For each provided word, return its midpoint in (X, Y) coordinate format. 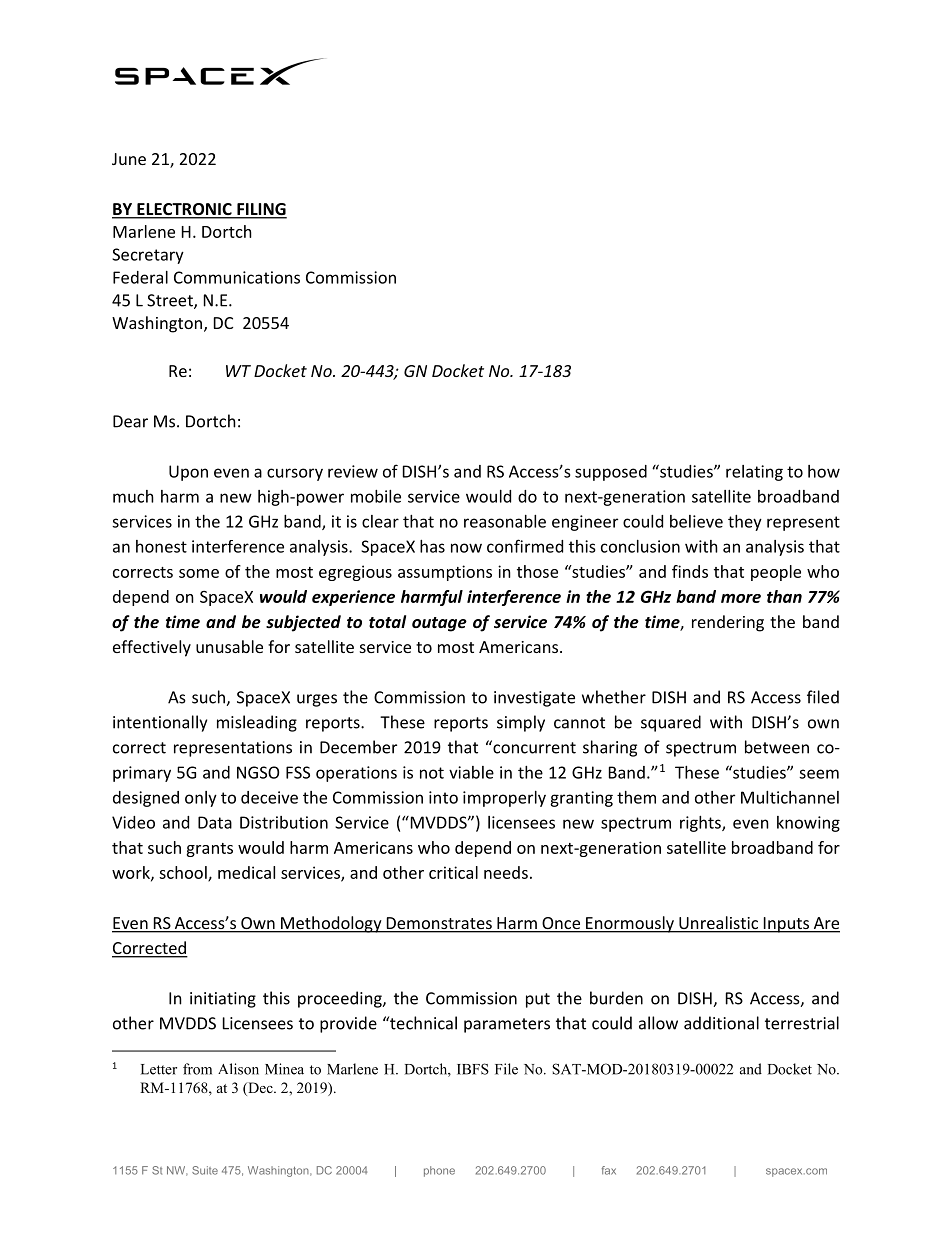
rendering (728, 623)
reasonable (505, 521)
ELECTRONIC (184, 210)
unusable (229, 646)
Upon (188, 473)
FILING (261, 210)
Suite (205, 1170)
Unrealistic (719, 924)
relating (754, 473)
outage (439, 624)
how (824, 471)
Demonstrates (439, 924)
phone (439, 1171)
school (184, 873)
